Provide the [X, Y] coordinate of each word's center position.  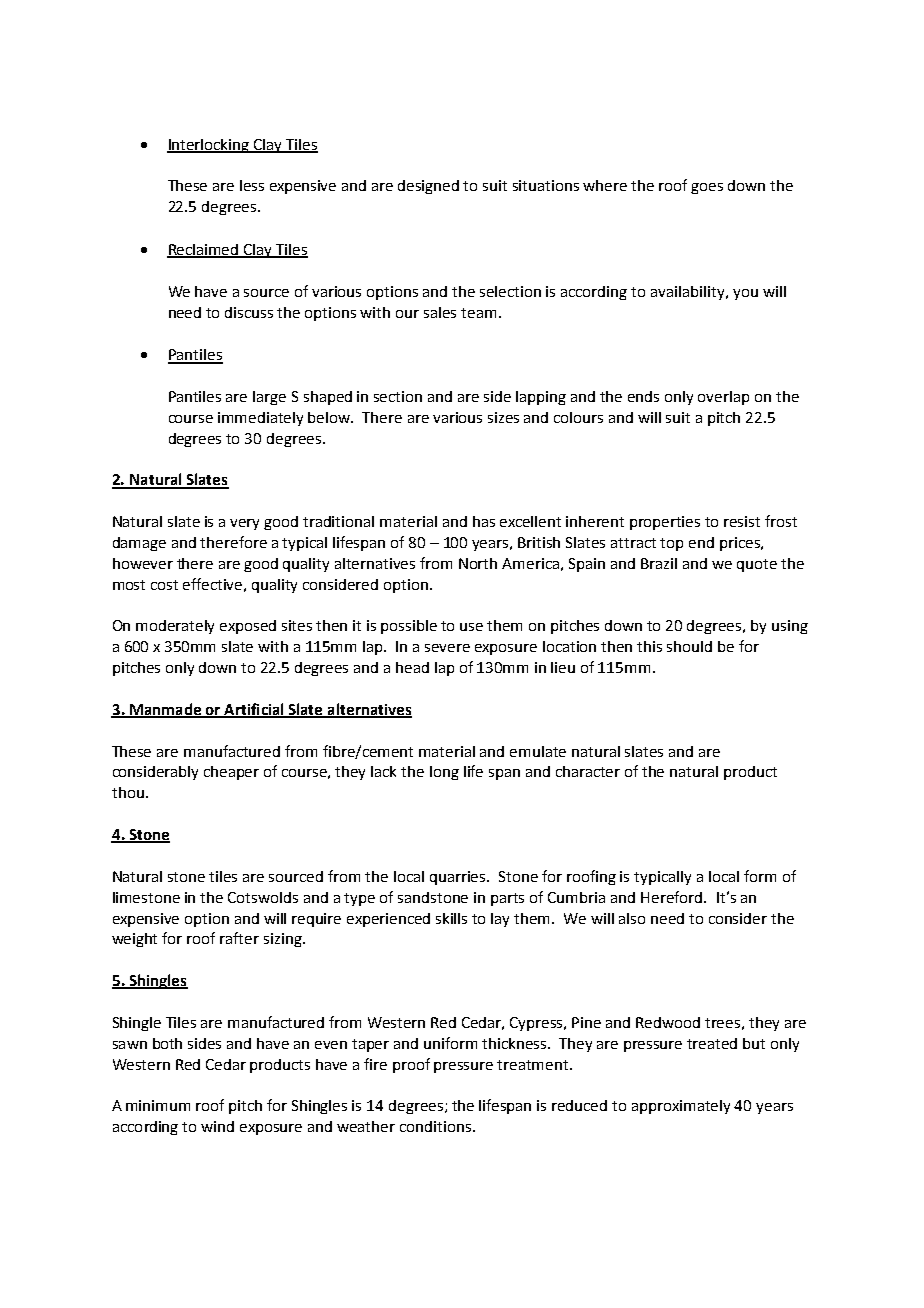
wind [217, 1126]
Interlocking [209, 146]
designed [428, 187]
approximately [681, 1107]
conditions [437, 1126]
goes [707, 188]
